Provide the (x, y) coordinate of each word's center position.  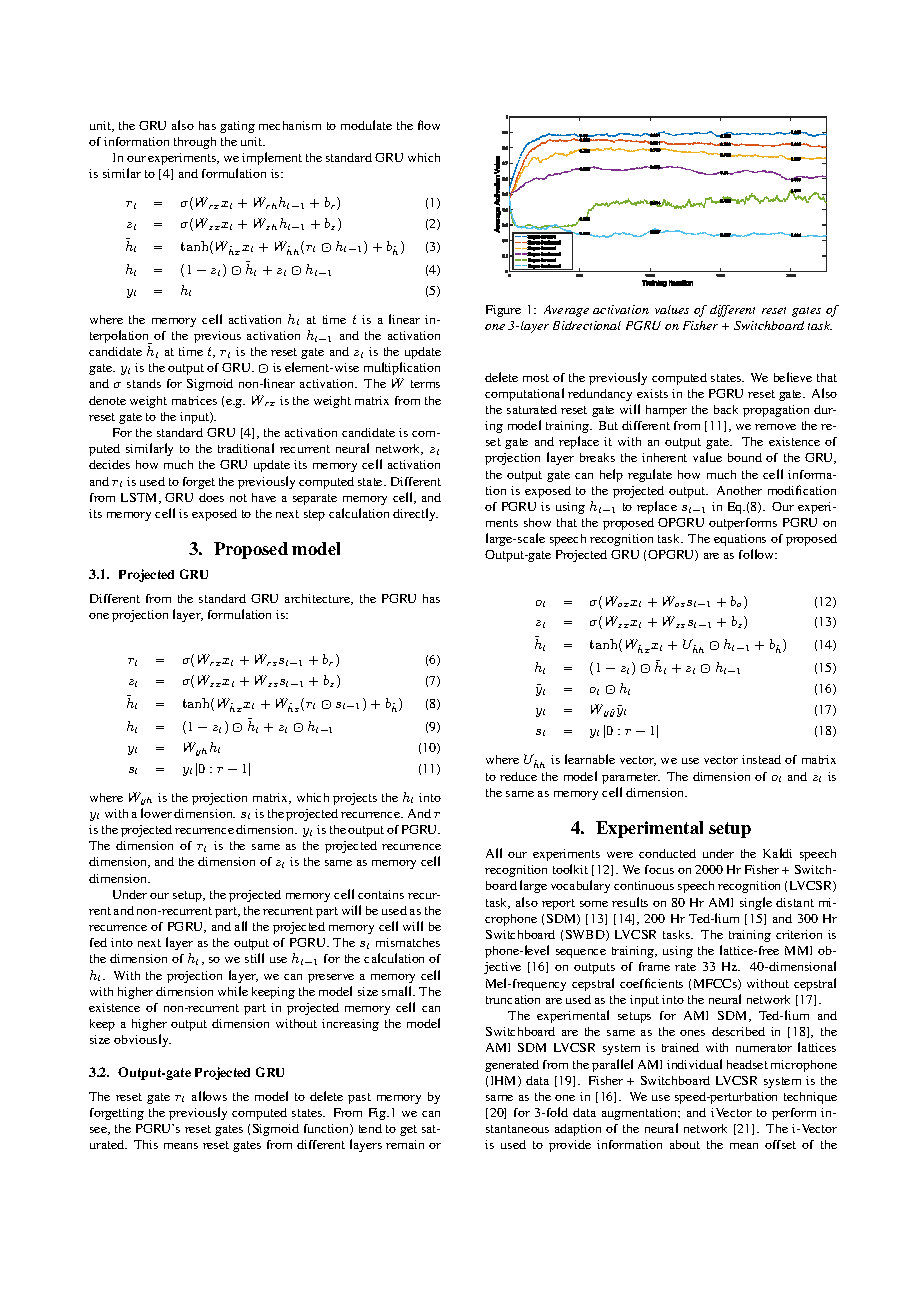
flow (429, 125)
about (685, 1144)
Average (566, 311)
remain (405, 1144)
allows (209, 1096)
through (195, 143)
